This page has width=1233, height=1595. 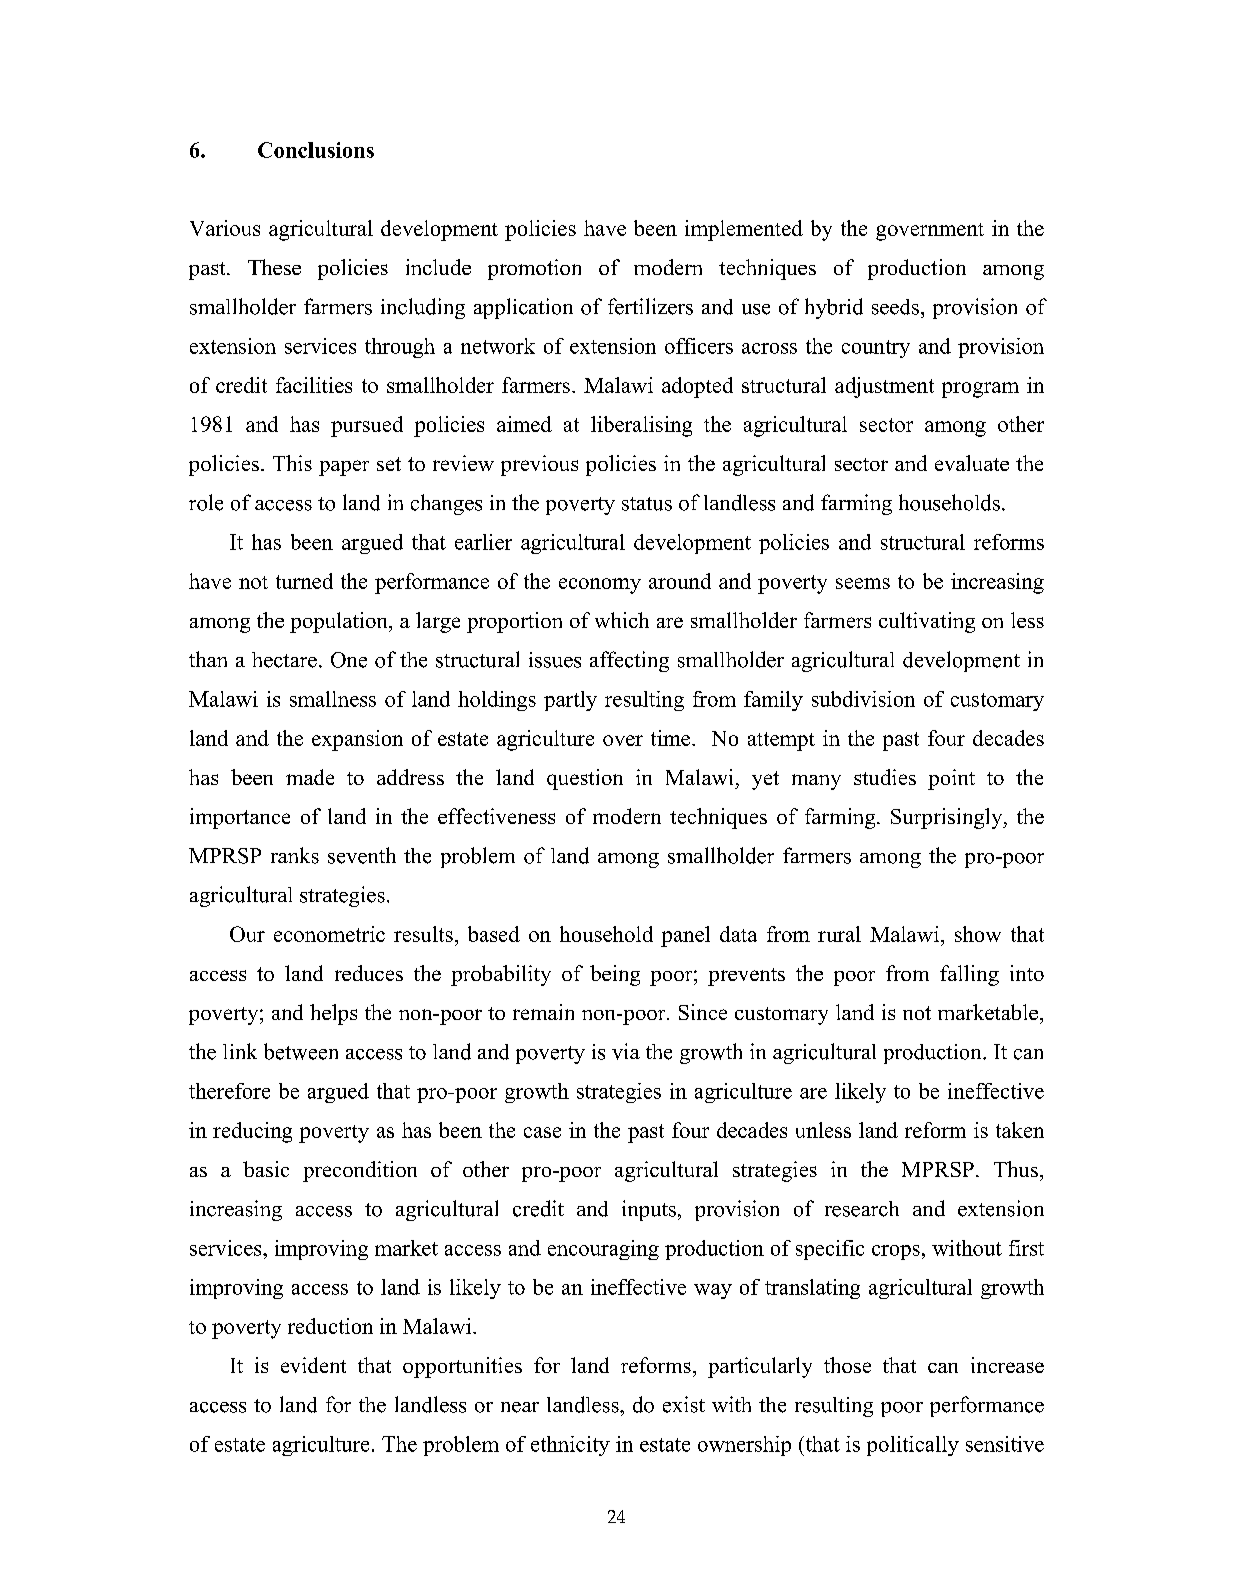 I want to click on evident, so click(x=313, y=1365).
